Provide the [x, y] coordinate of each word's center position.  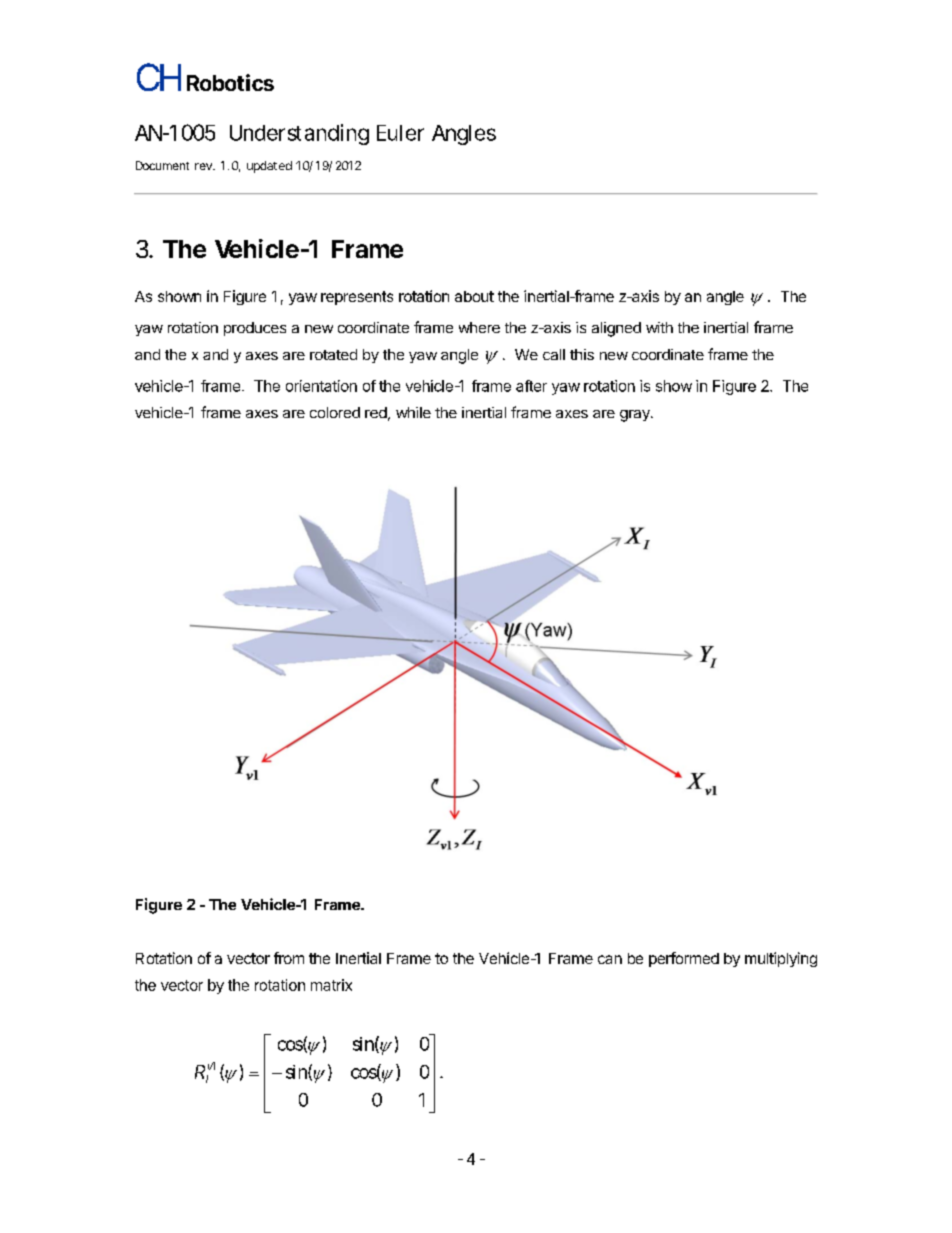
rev [204, 166]
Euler [400, 133]
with [659, 327]
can [610, 959]
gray [636, 416]
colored [335, 412]
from [289, 958]
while [413, 412]
